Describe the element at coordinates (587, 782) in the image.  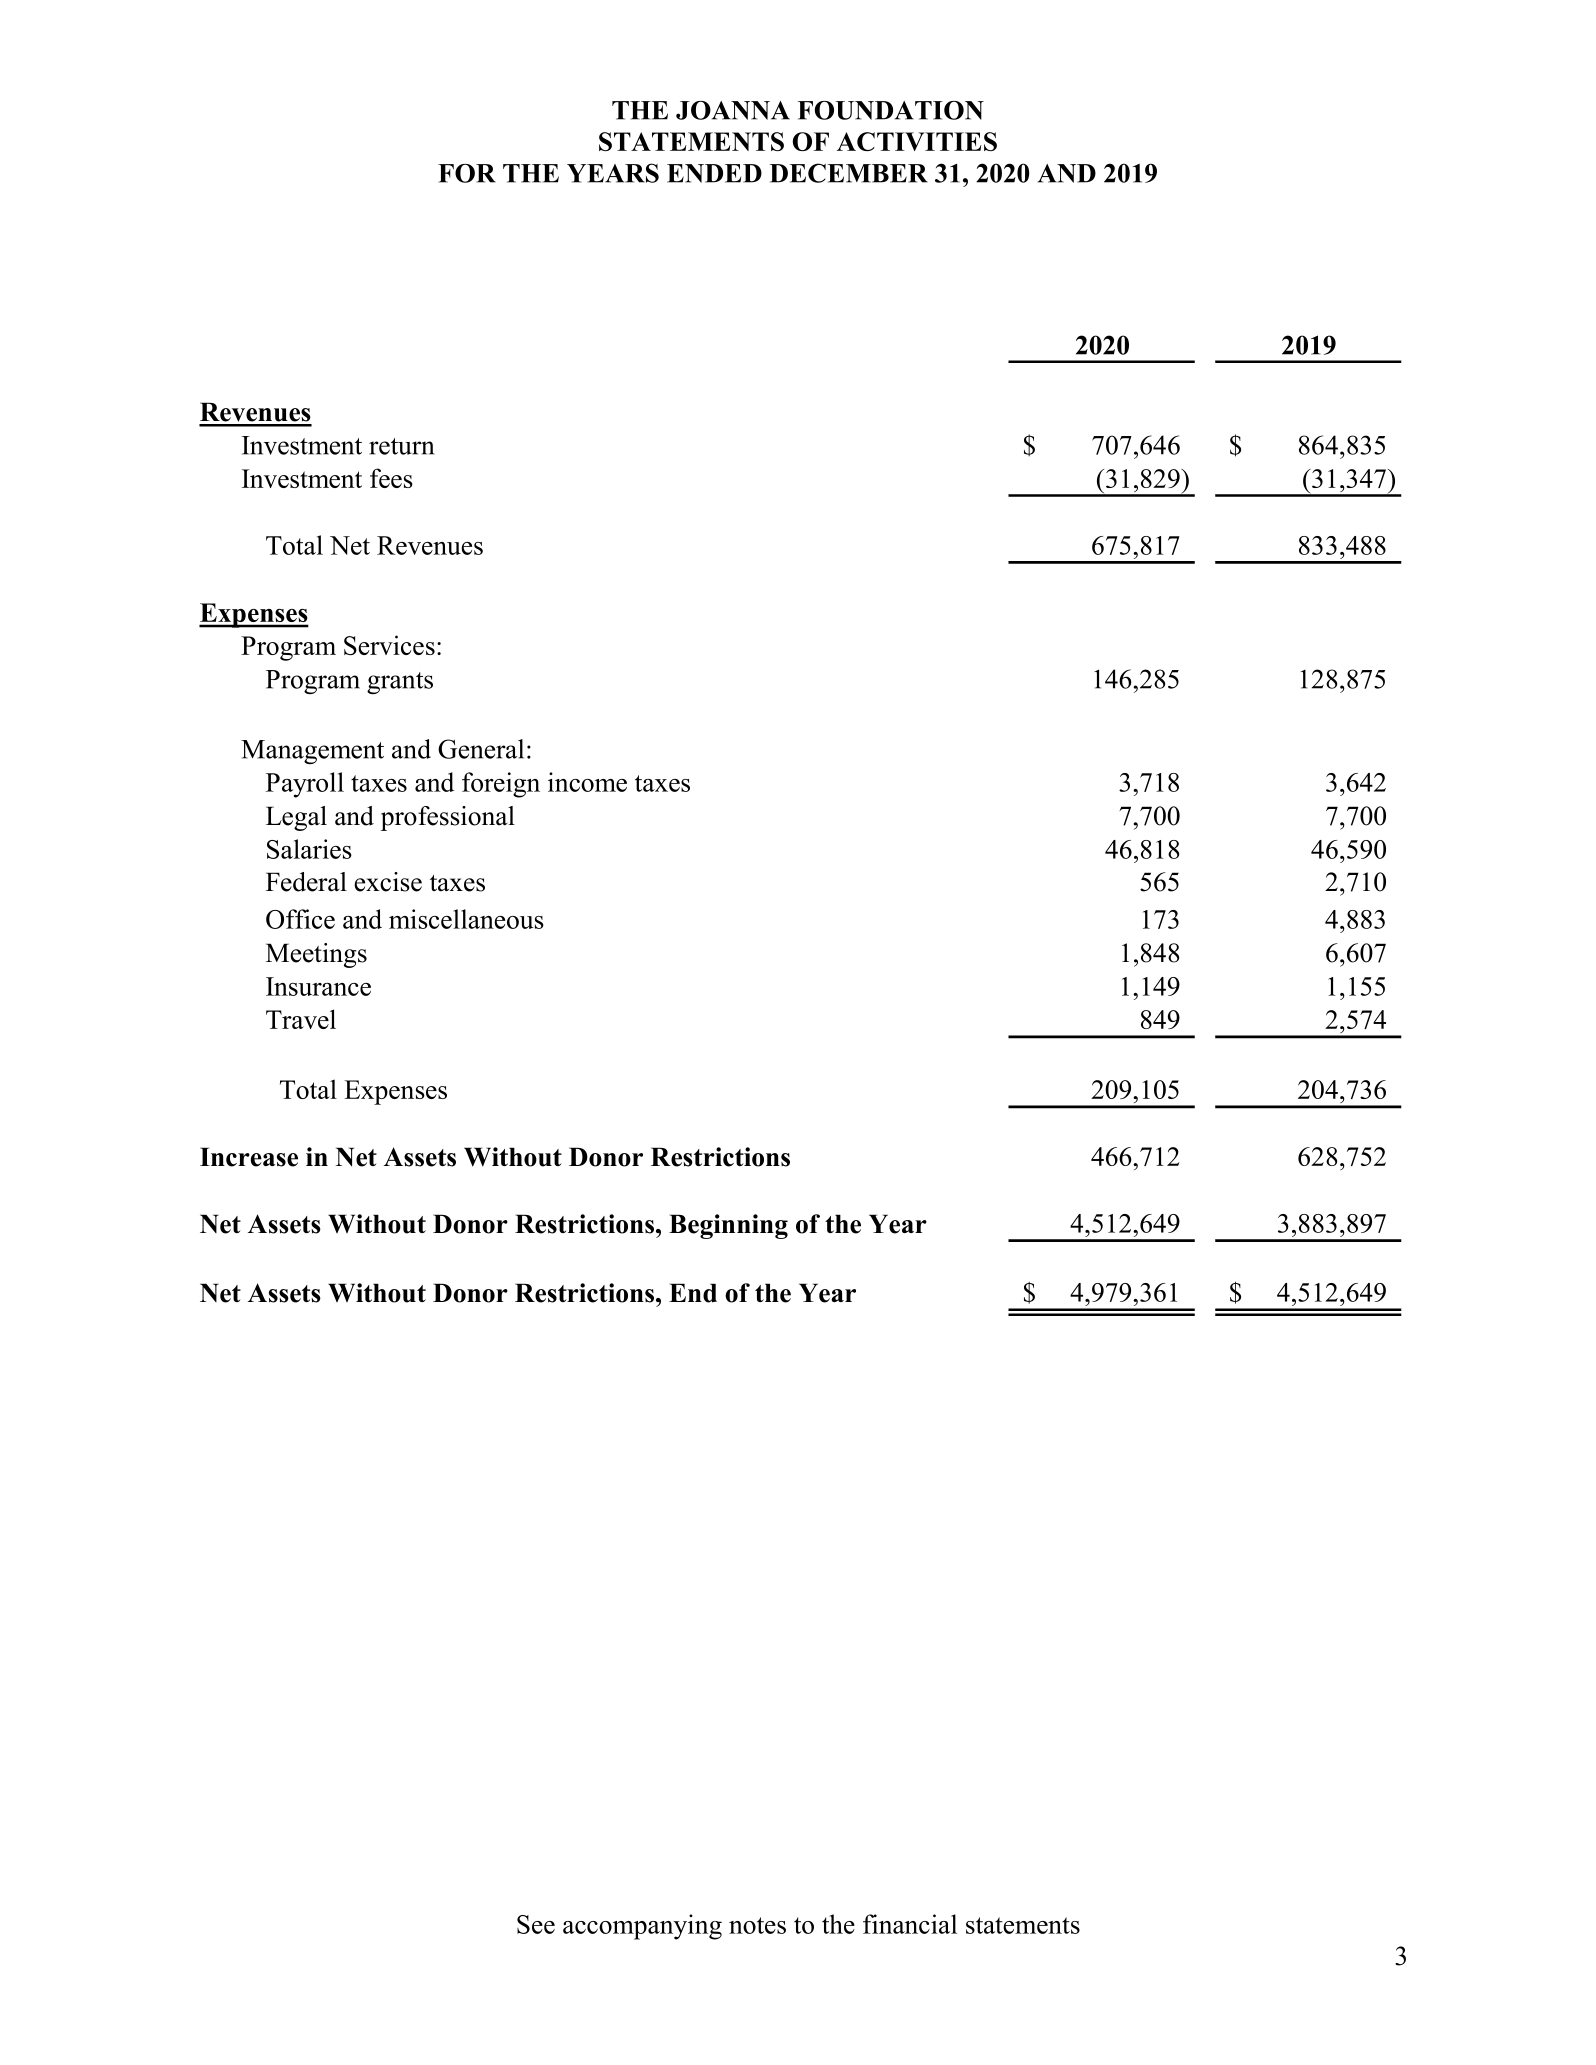
I see `income` at that location.
